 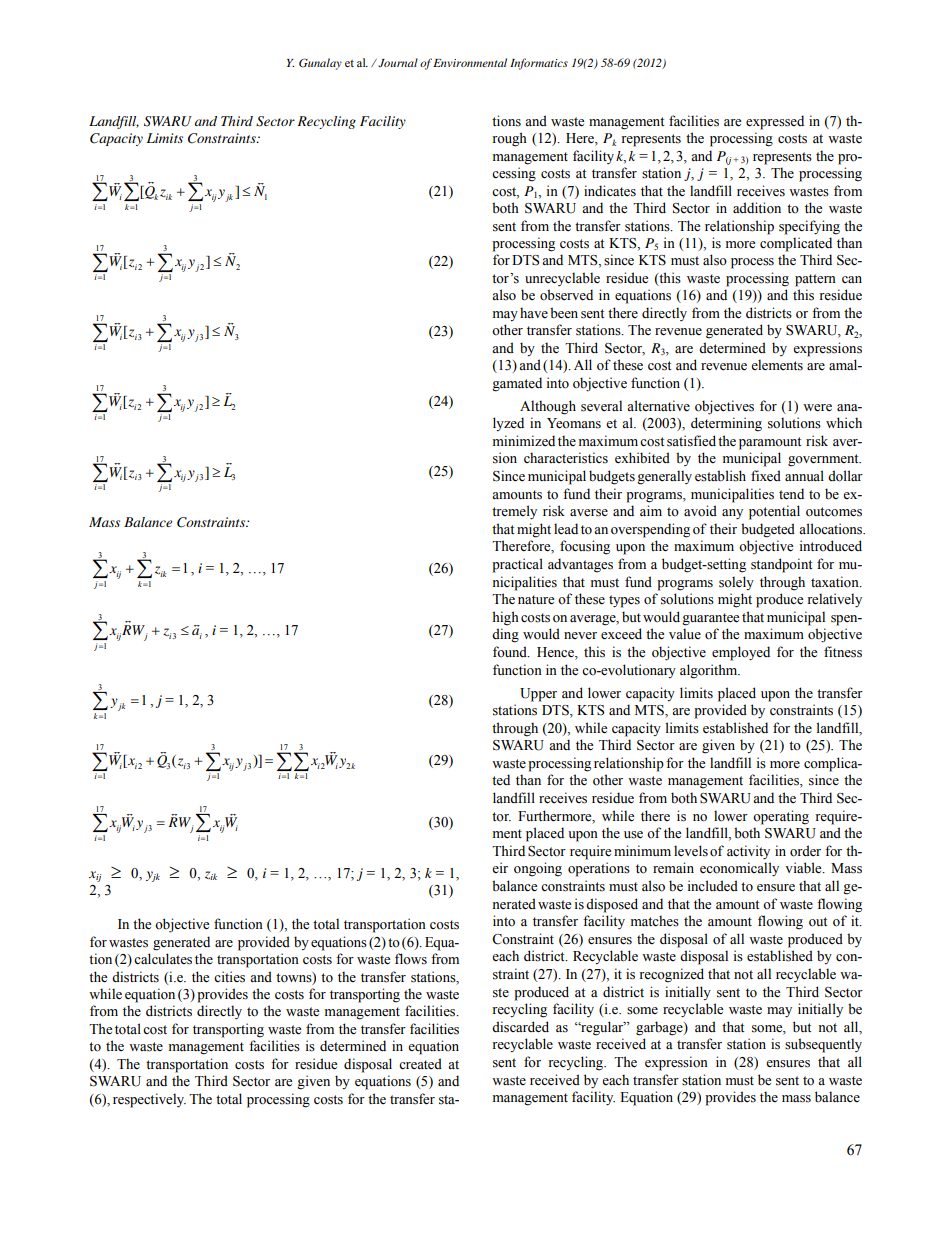 I want to click on Journal, so click(x=397, y=62).
